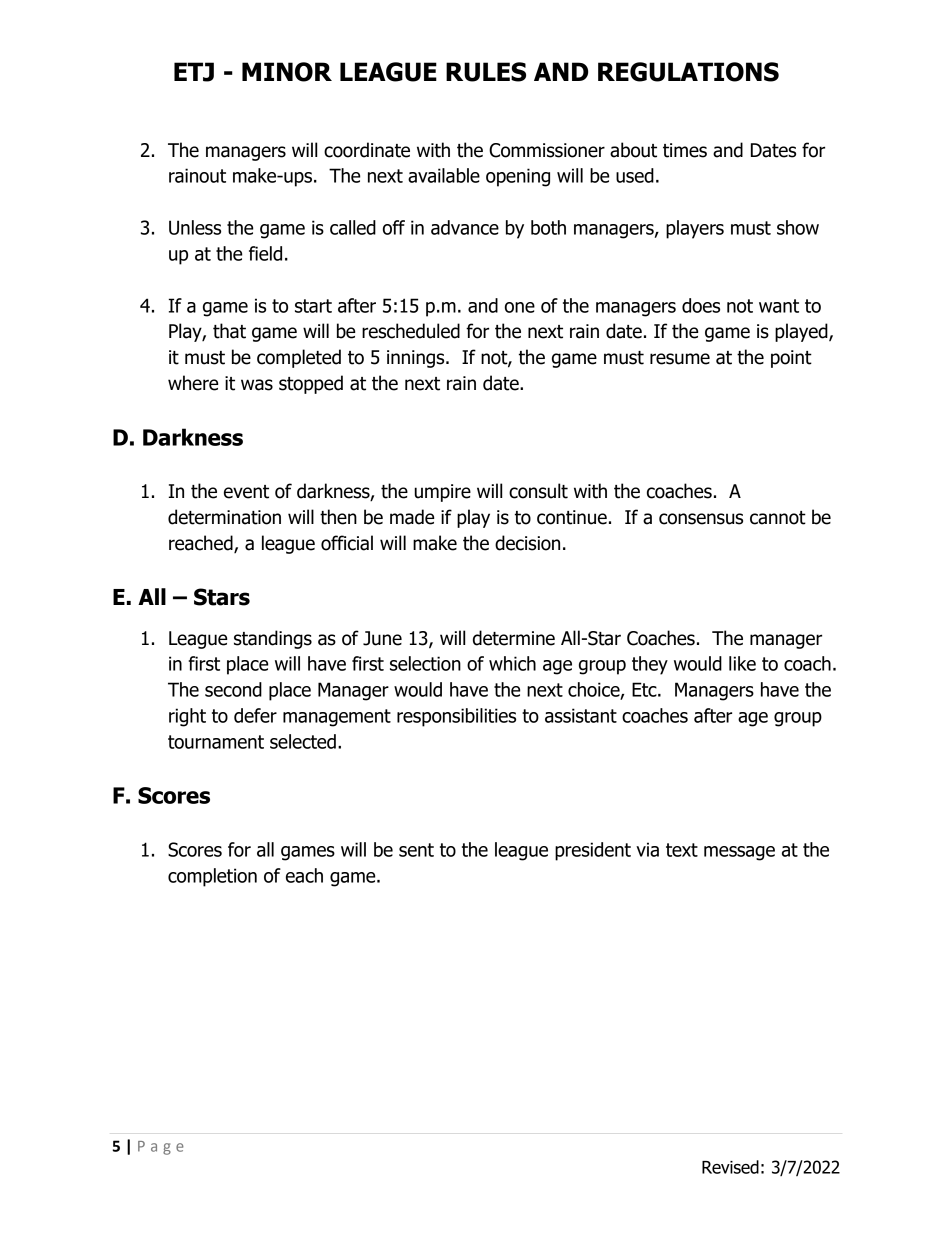 Image resolution: width=952 pixels, height=1233 pixels. What do you see at coordinates (682, 850) in the screenshot?
I see `text` at bounding box center [682, 850].
